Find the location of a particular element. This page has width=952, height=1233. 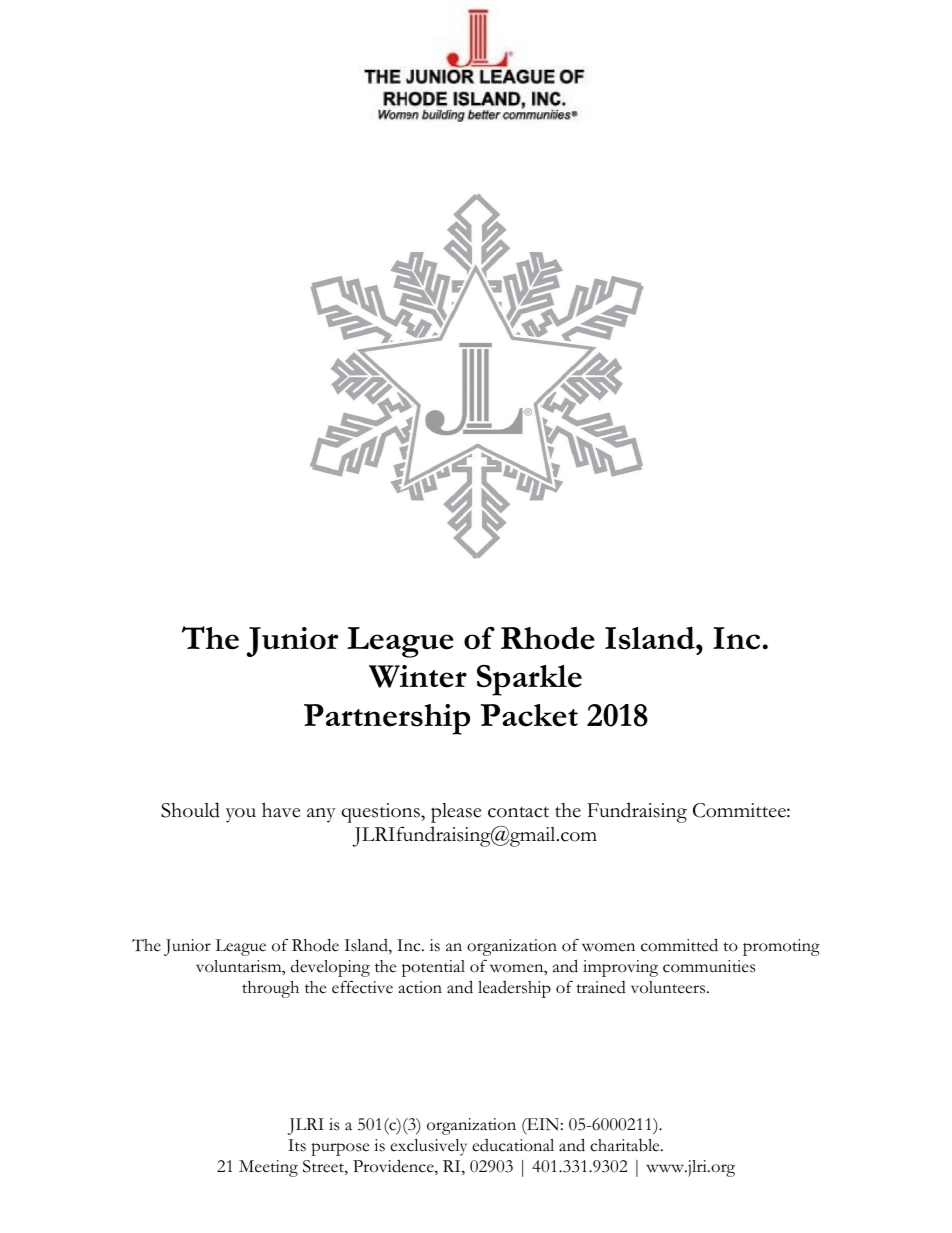

through is located at coordinates (270, 989).
